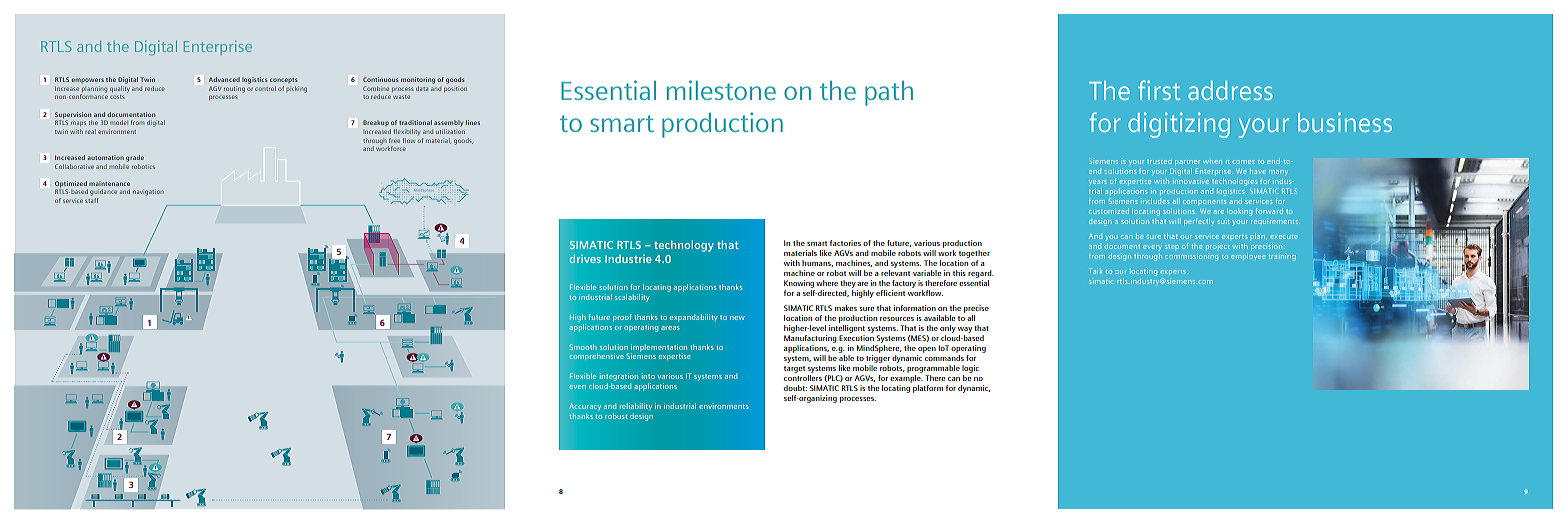 Image resolution: width=1568 pixels, height=524 pixels. I want to click on Accuracy, so click(585, 408).
